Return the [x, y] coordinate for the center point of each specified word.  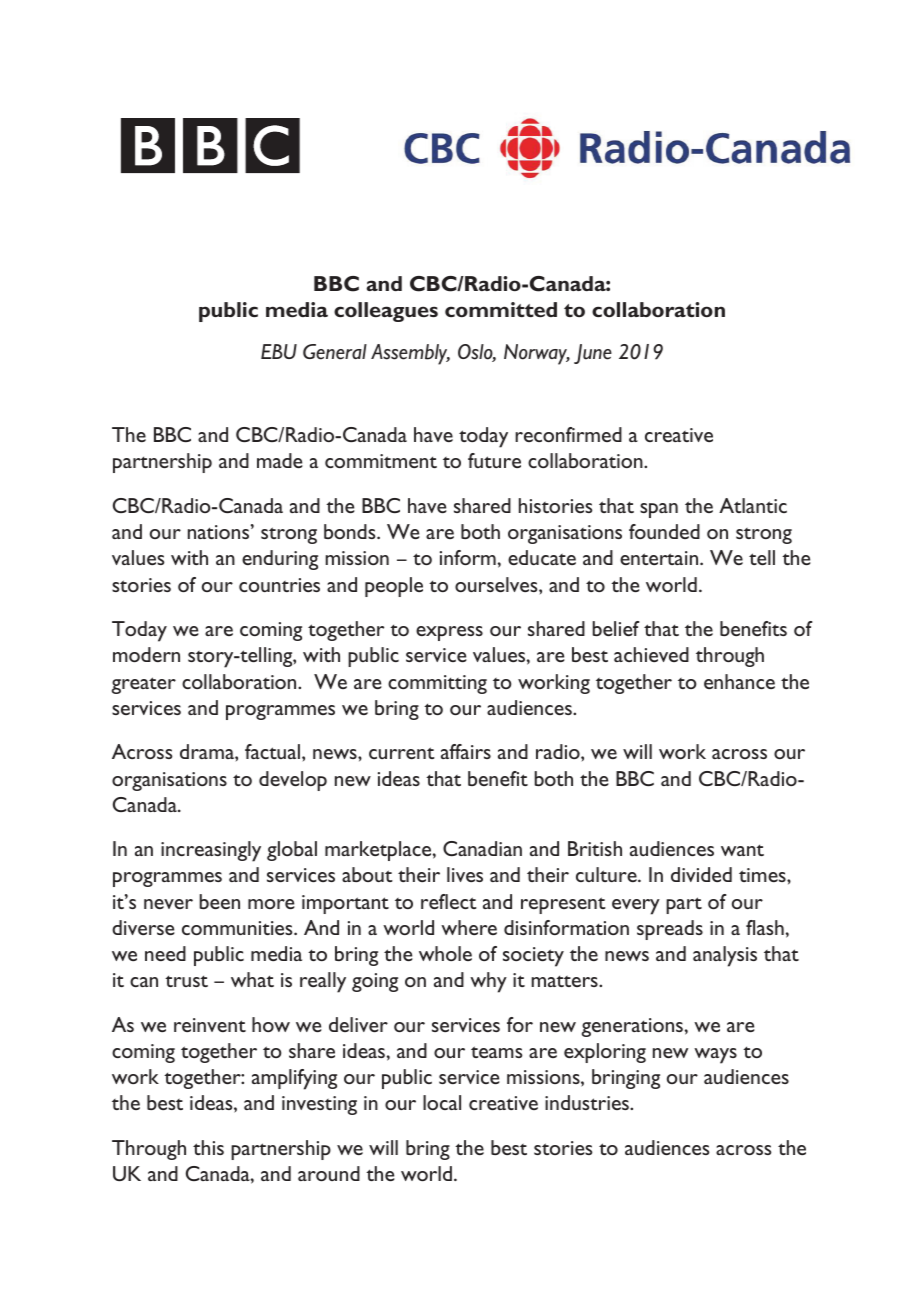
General [335, 352]
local [442, 1102]
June [593, 354]
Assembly [410, 354]
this [208, 1147]
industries [588, 1102]
